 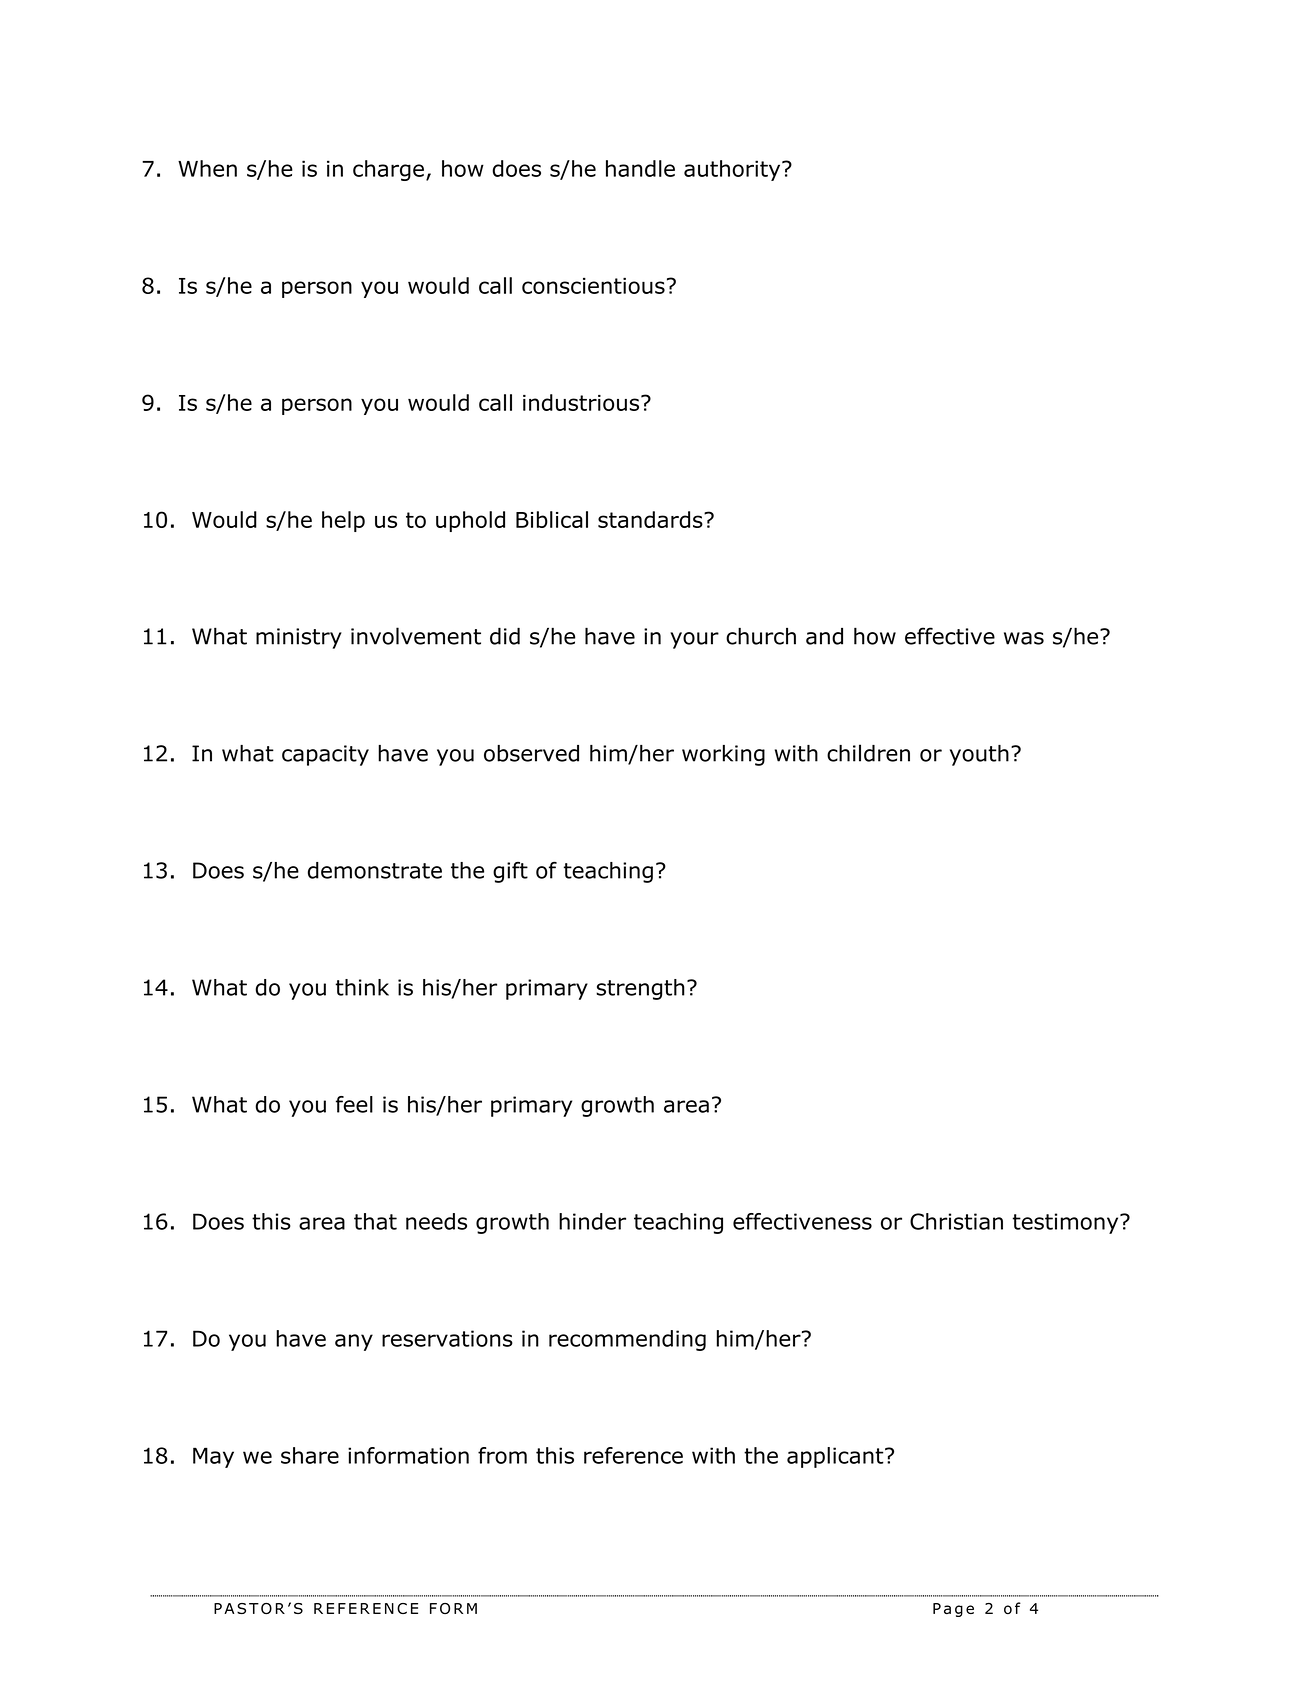 What do you see at coordinates (354, 1104) in the screenshot?
I see `feel` at bounding box center [354, 1104].
